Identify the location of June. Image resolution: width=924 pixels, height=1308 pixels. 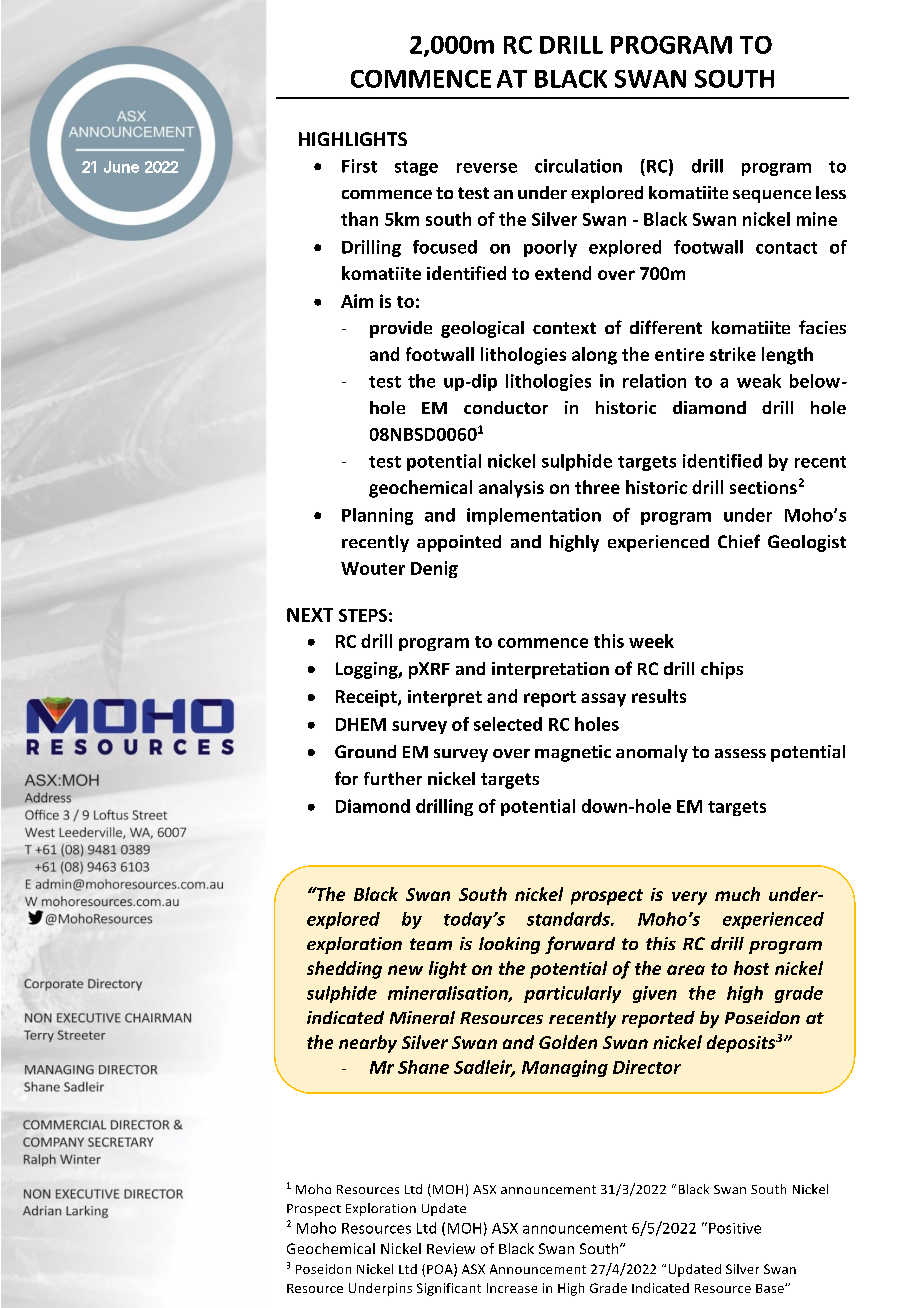
(121, 167).
